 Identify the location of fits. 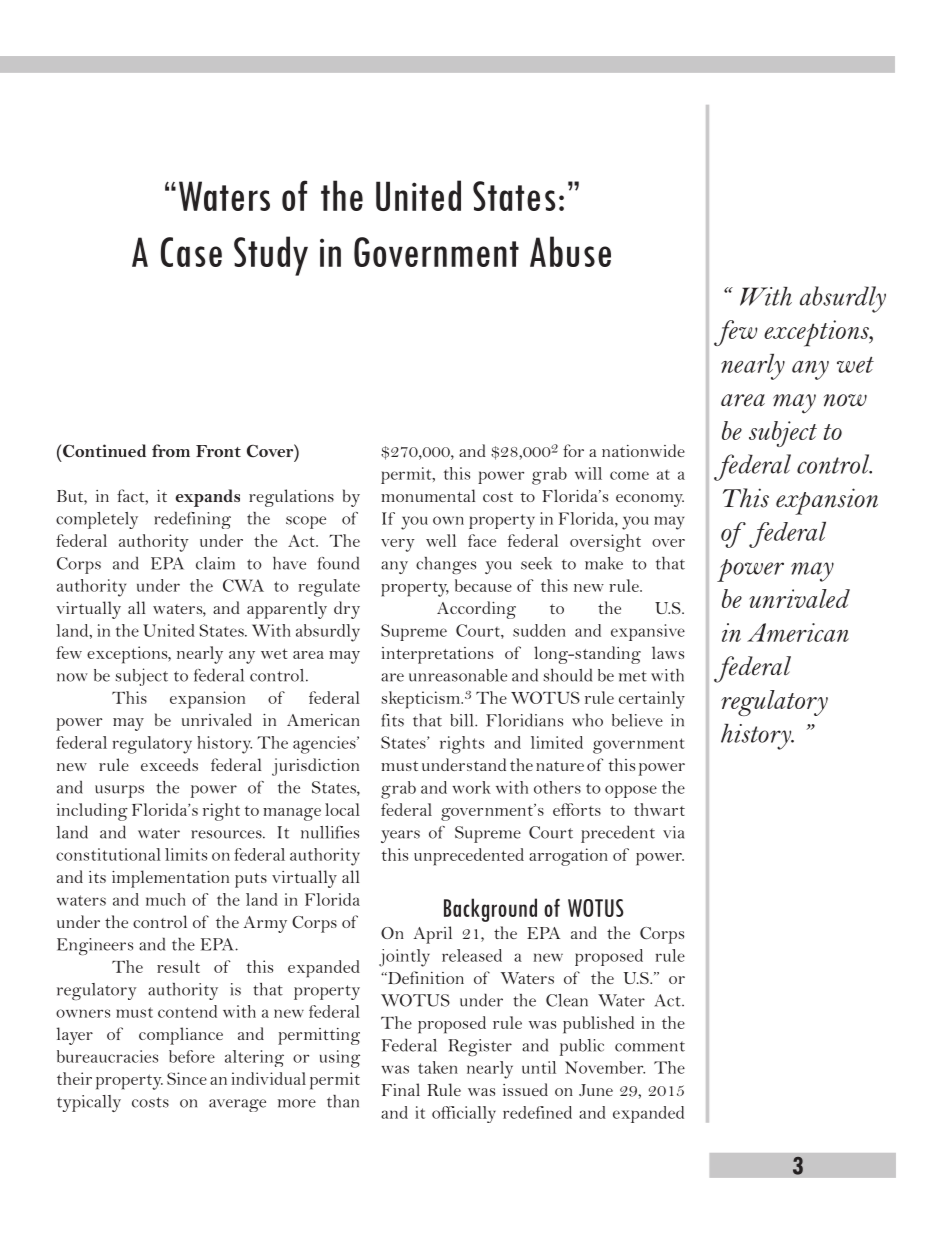
(392, 720).
